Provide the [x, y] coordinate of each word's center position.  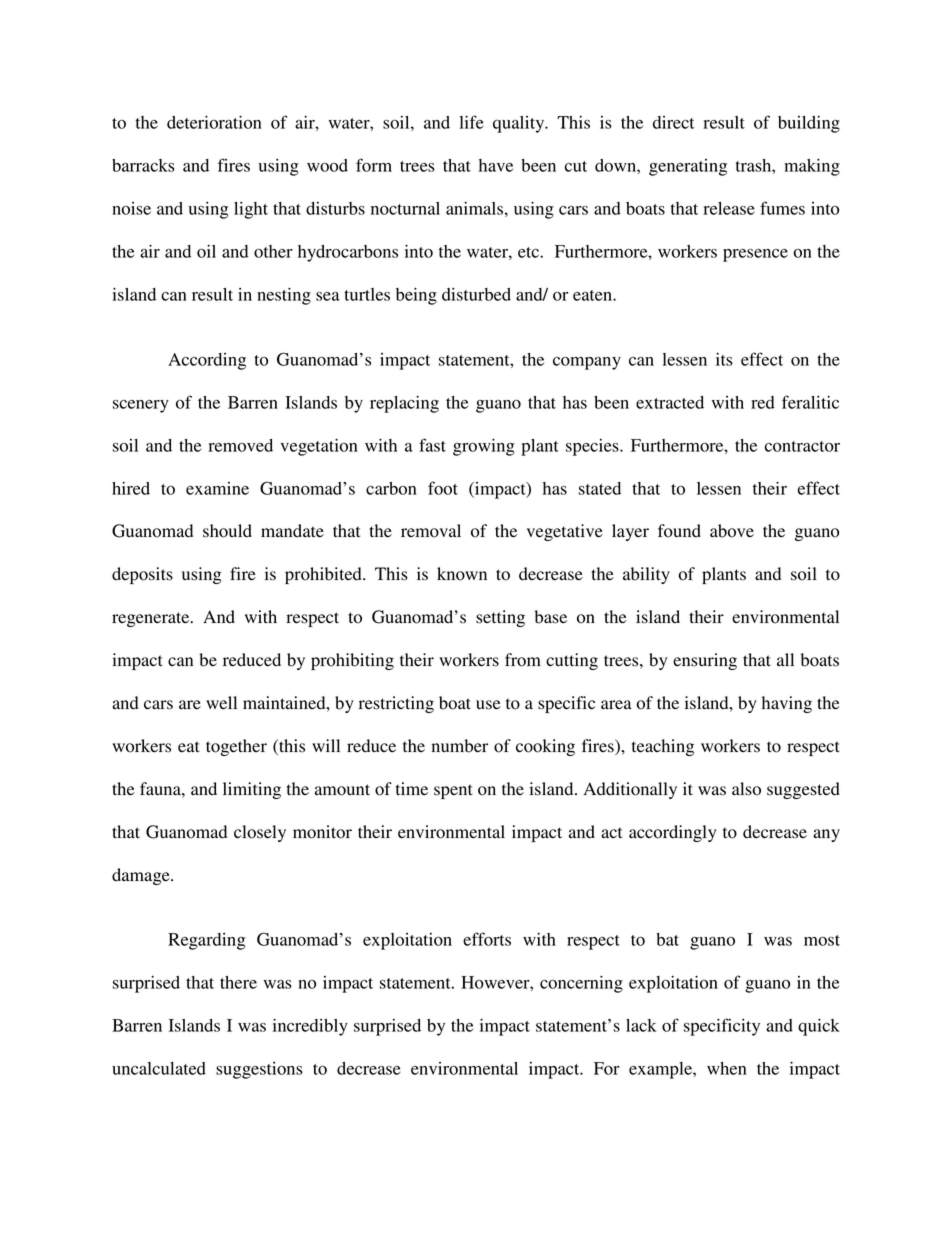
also [746, 789]
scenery [141, 406]
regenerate [152, 619]
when [727, 1068]
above [732, 531]
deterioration [214, 122]
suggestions [259, 1070]
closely [260, 833]
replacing [404, 404]
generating [688, 167]
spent [453, 791]
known [462, 574]
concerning [581, 984]
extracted [670, 402]
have [496, 165]
